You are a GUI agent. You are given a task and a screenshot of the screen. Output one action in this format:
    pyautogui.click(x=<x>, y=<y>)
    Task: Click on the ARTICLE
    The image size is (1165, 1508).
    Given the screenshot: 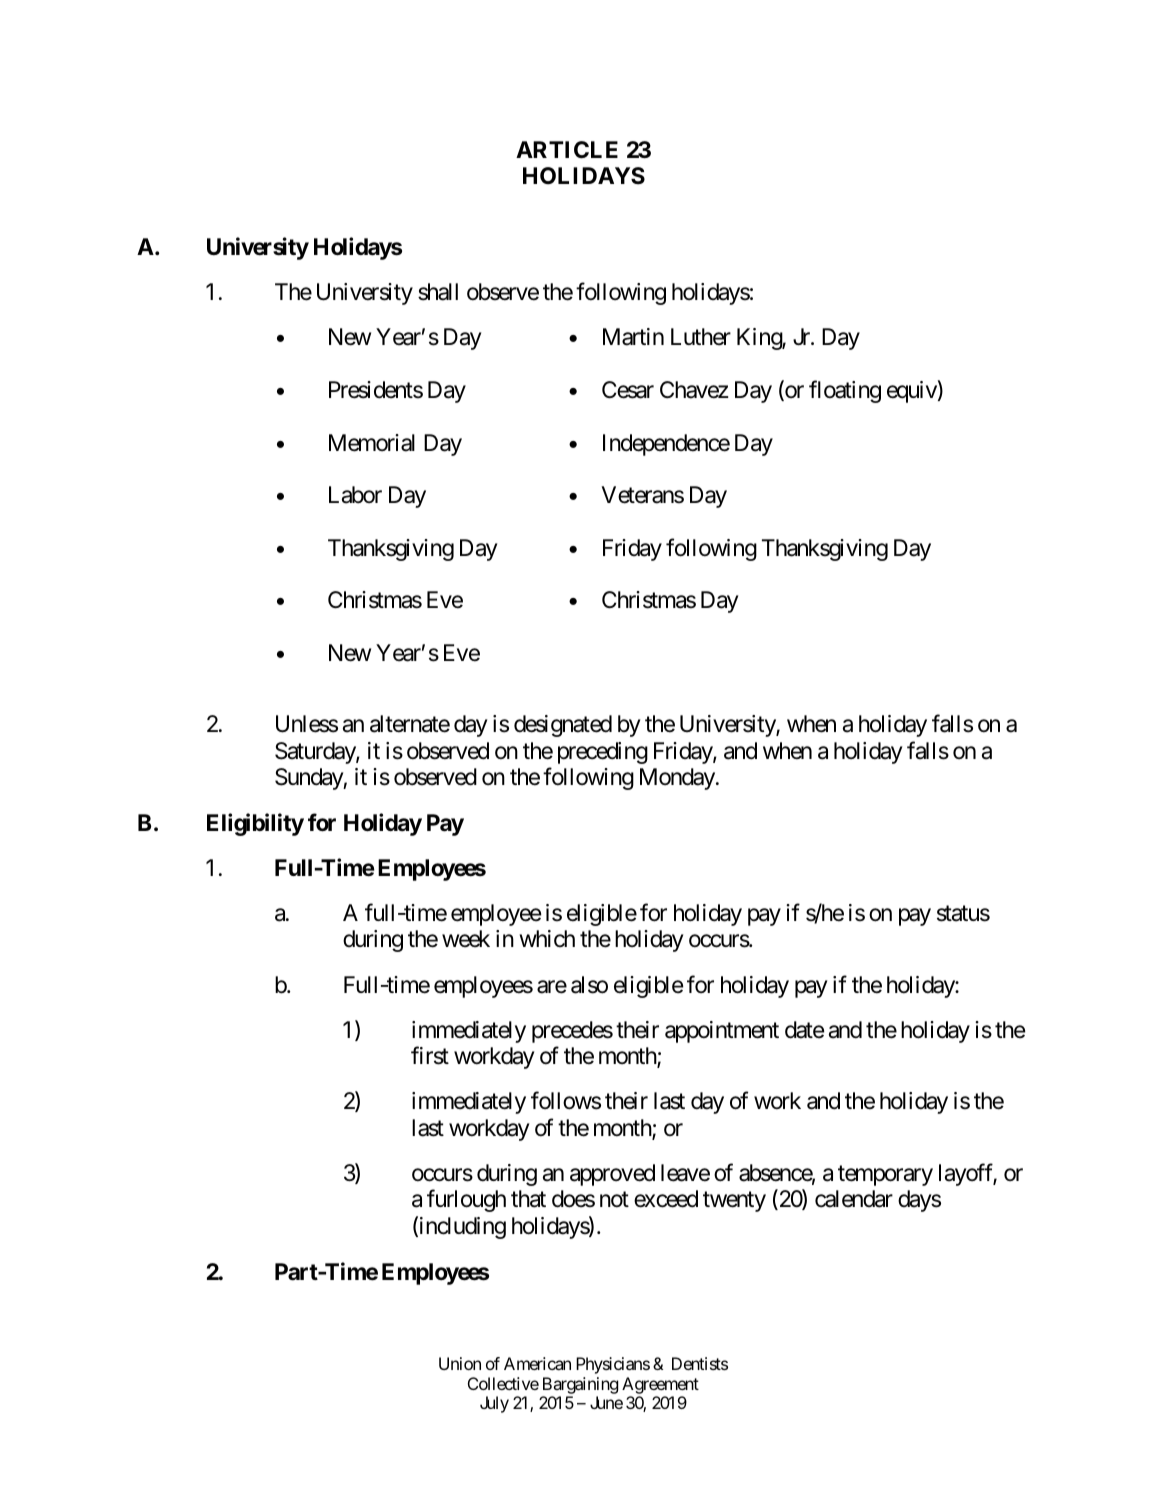 What is the action you would take?
    pyautogui.click(x=567, y=149)
